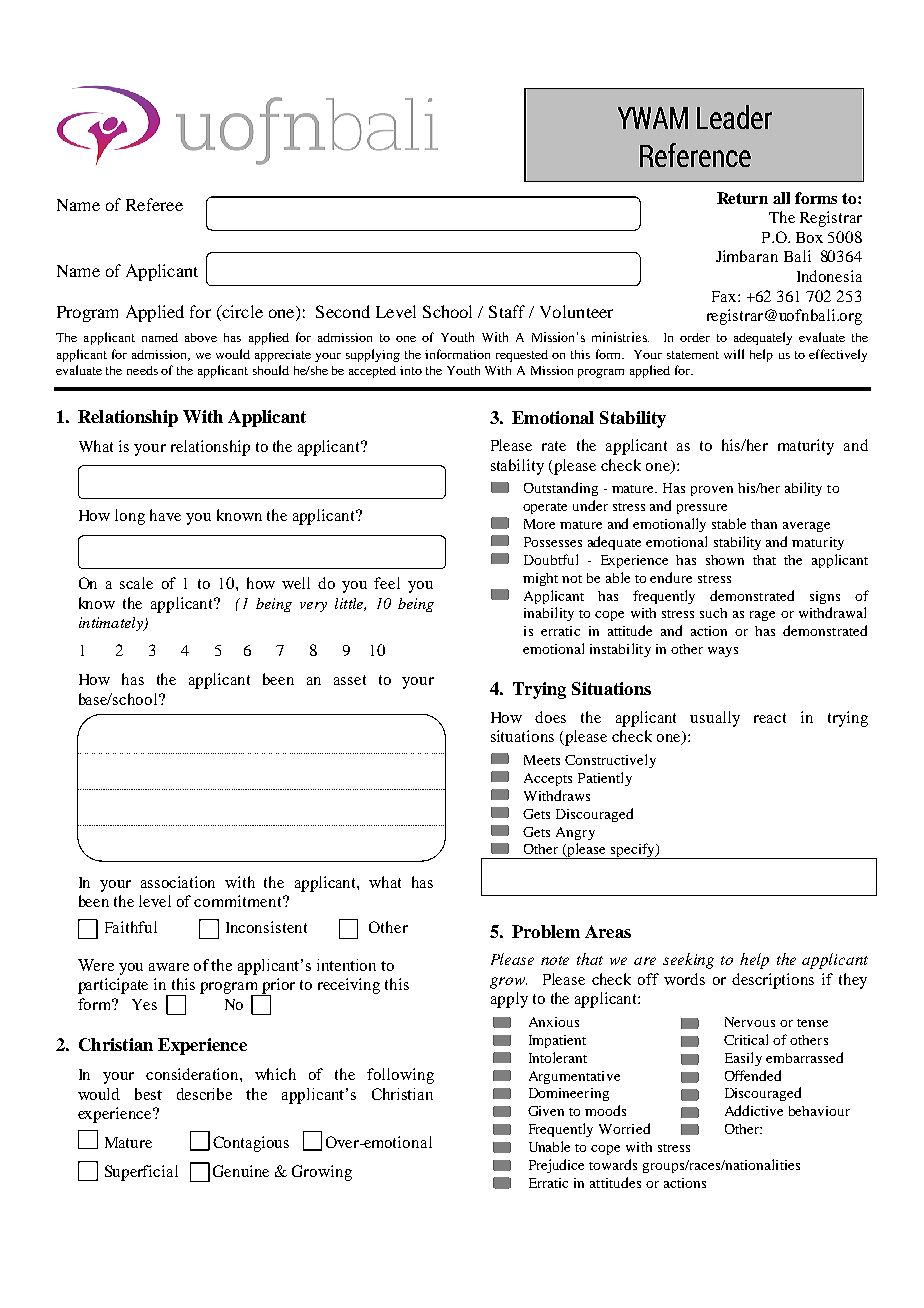 This page has width=924, height=1308. I want to click on seeking, so click(688, 961).
